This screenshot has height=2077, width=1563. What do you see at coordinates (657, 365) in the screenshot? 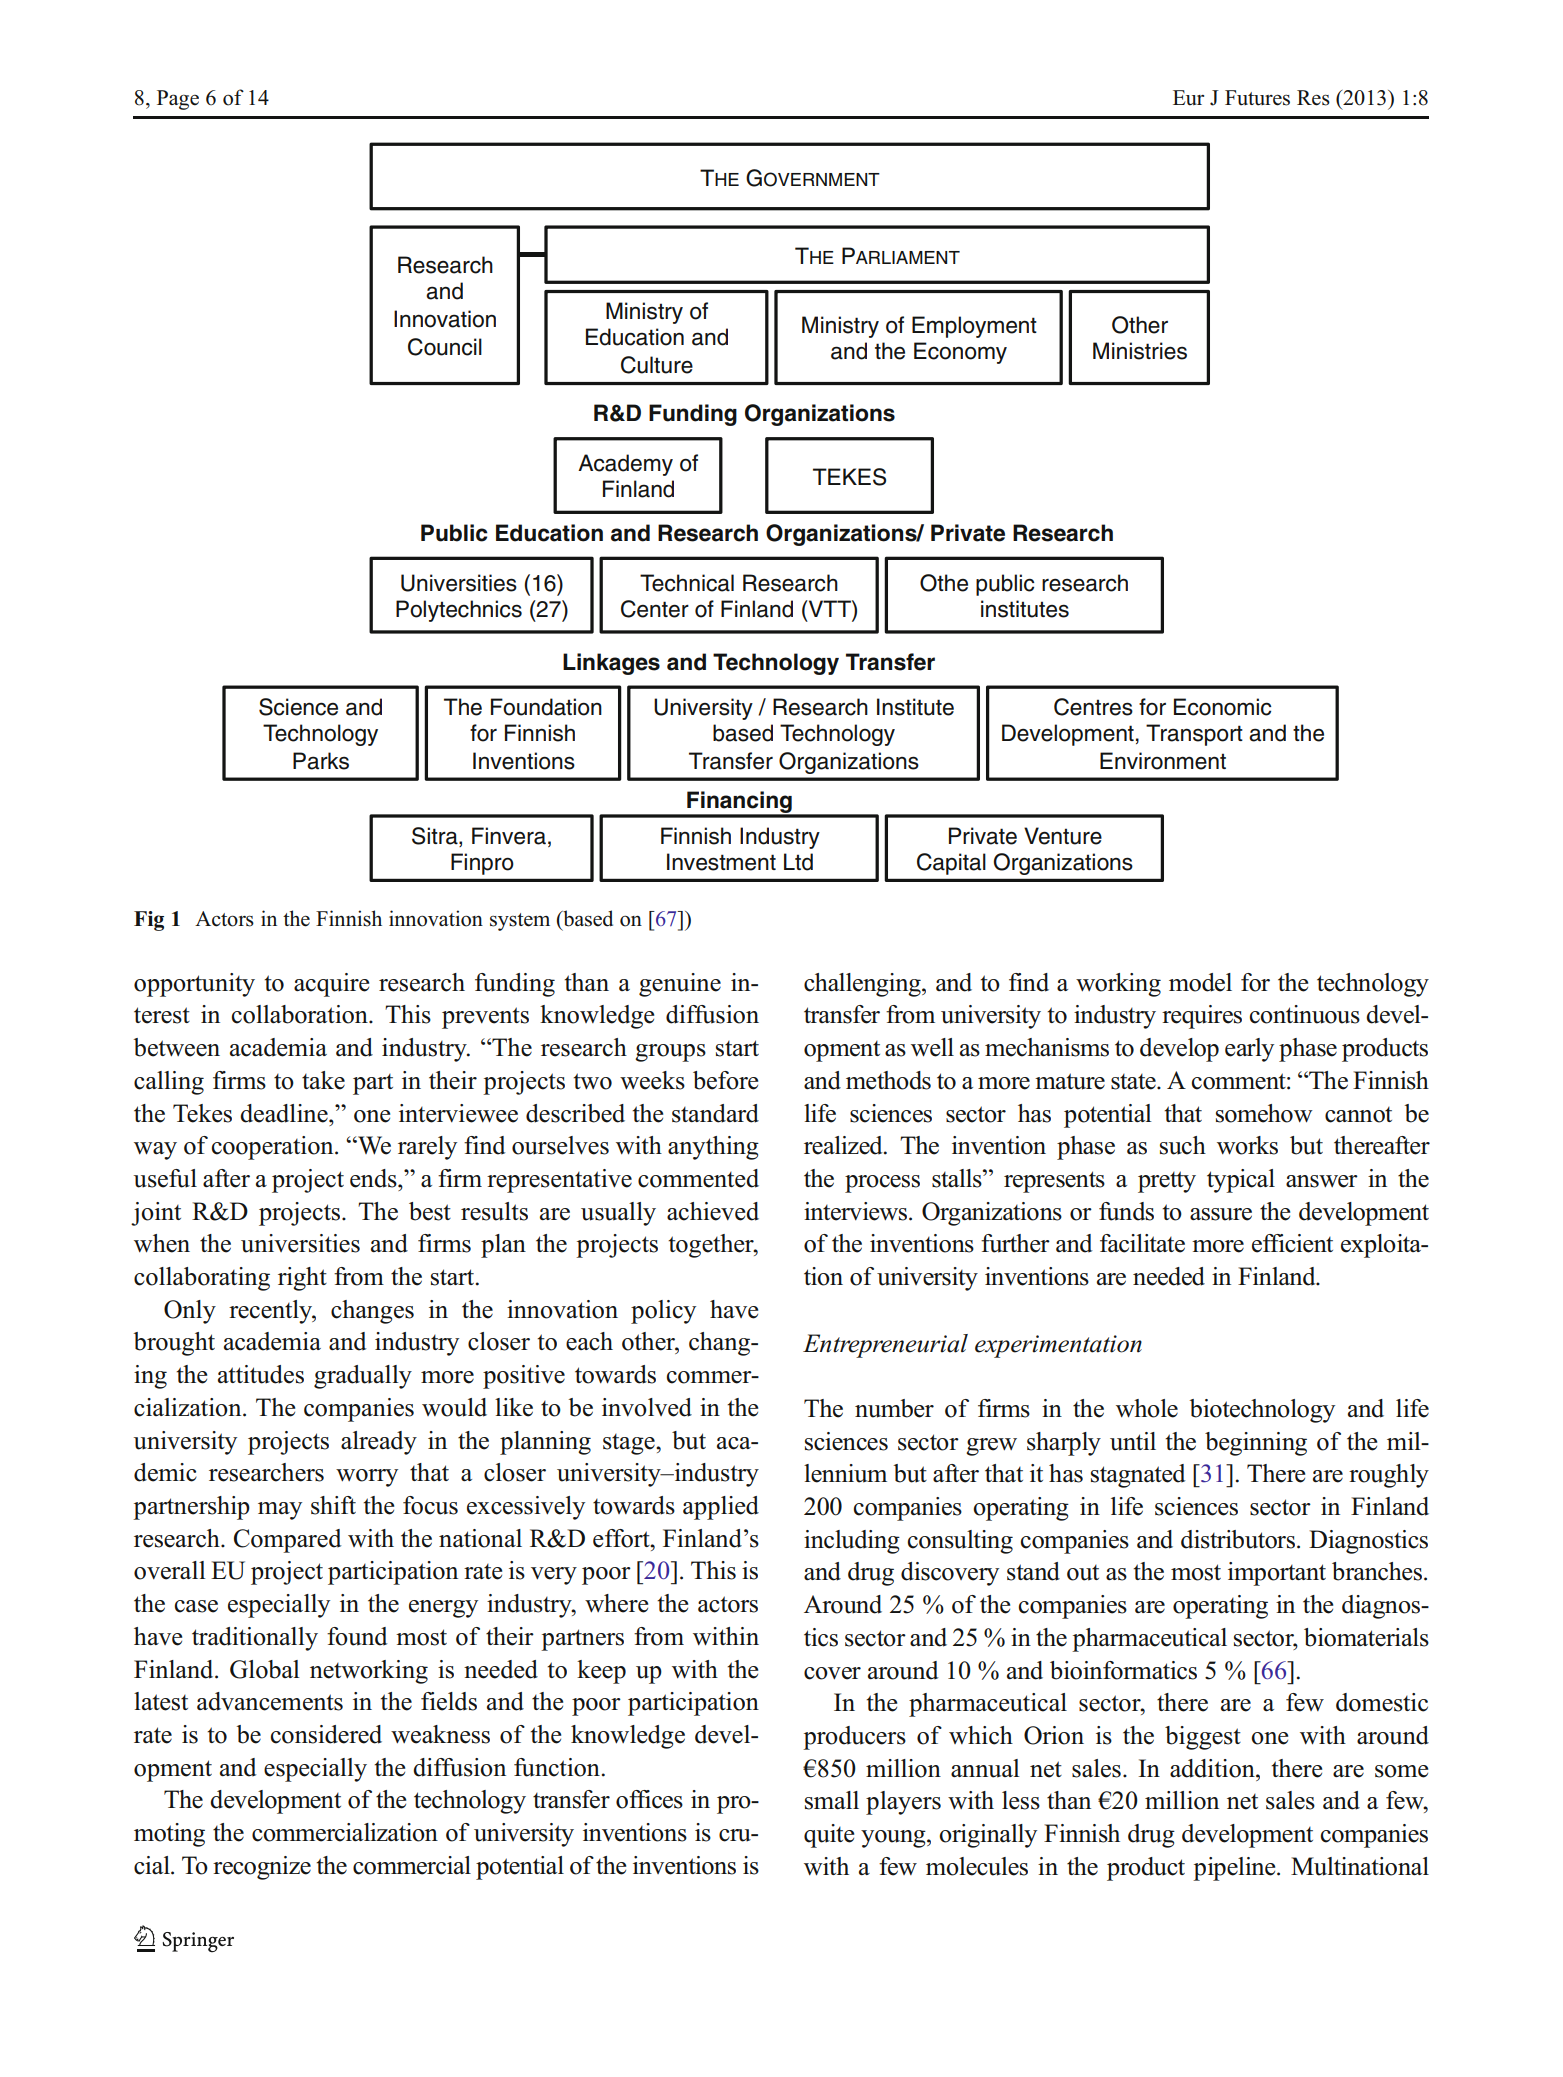
I see `Culture` at bounding box center [657, 365].
